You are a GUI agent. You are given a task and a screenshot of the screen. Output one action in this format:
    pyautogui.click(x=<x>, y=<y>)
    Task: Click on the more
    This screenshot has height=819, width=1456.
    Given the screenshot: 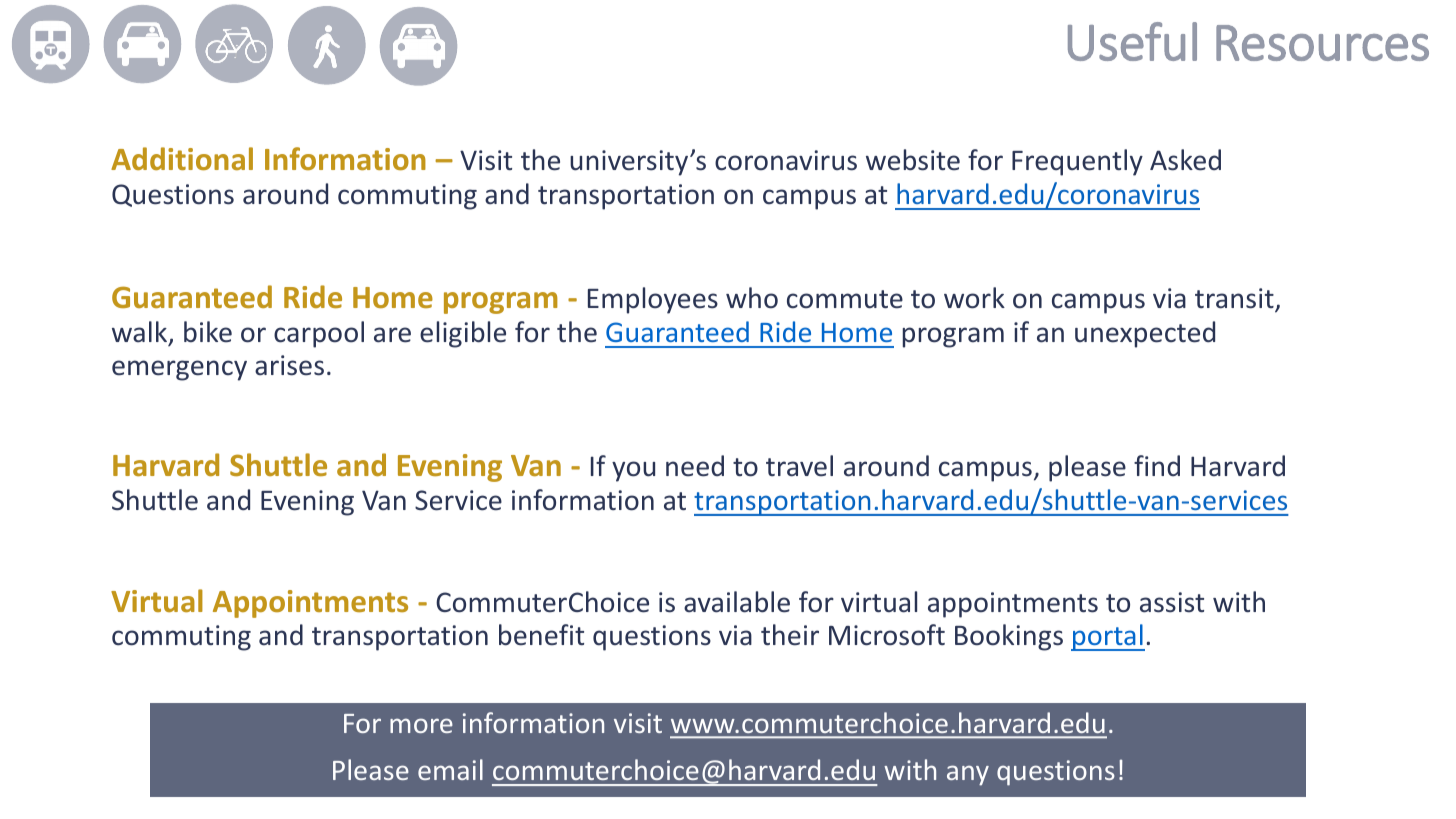 What is the action you would take?
    pyautogui.click(x=421, y=725)
